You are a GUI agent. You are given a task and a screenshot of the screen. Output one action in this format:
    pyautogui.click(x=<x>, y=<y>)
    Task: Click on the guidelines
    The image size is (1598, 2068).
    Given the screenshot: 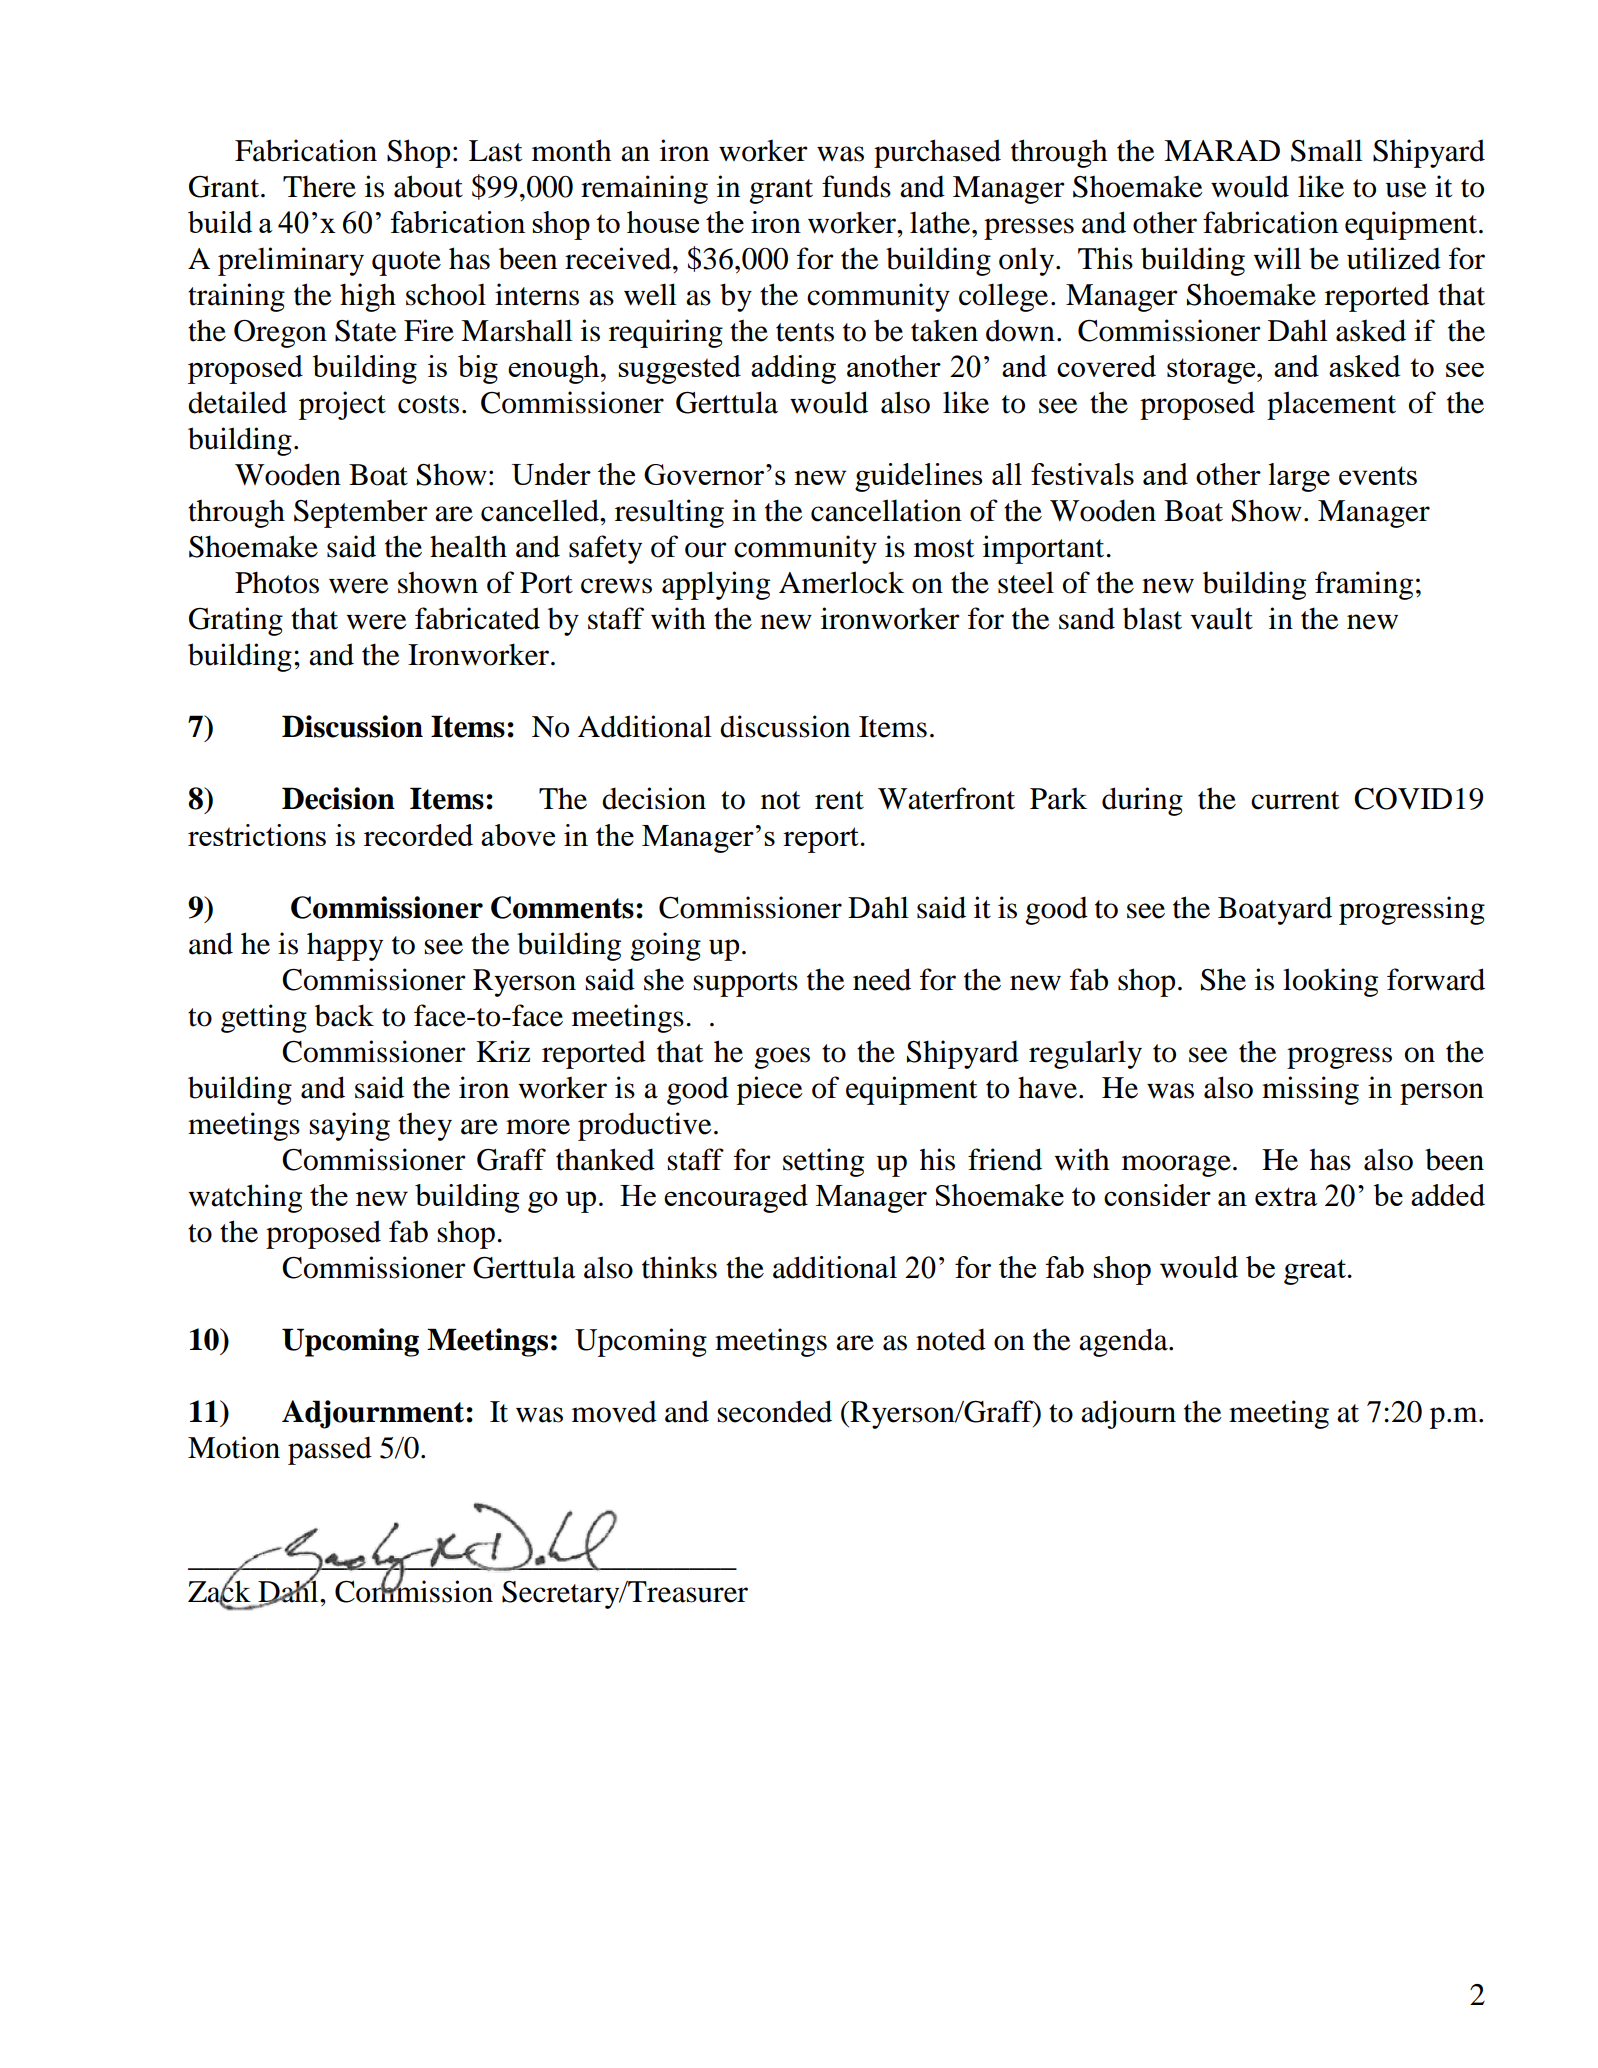 What is the action you would take?
    pyautogui.click(x=918, y=477)
